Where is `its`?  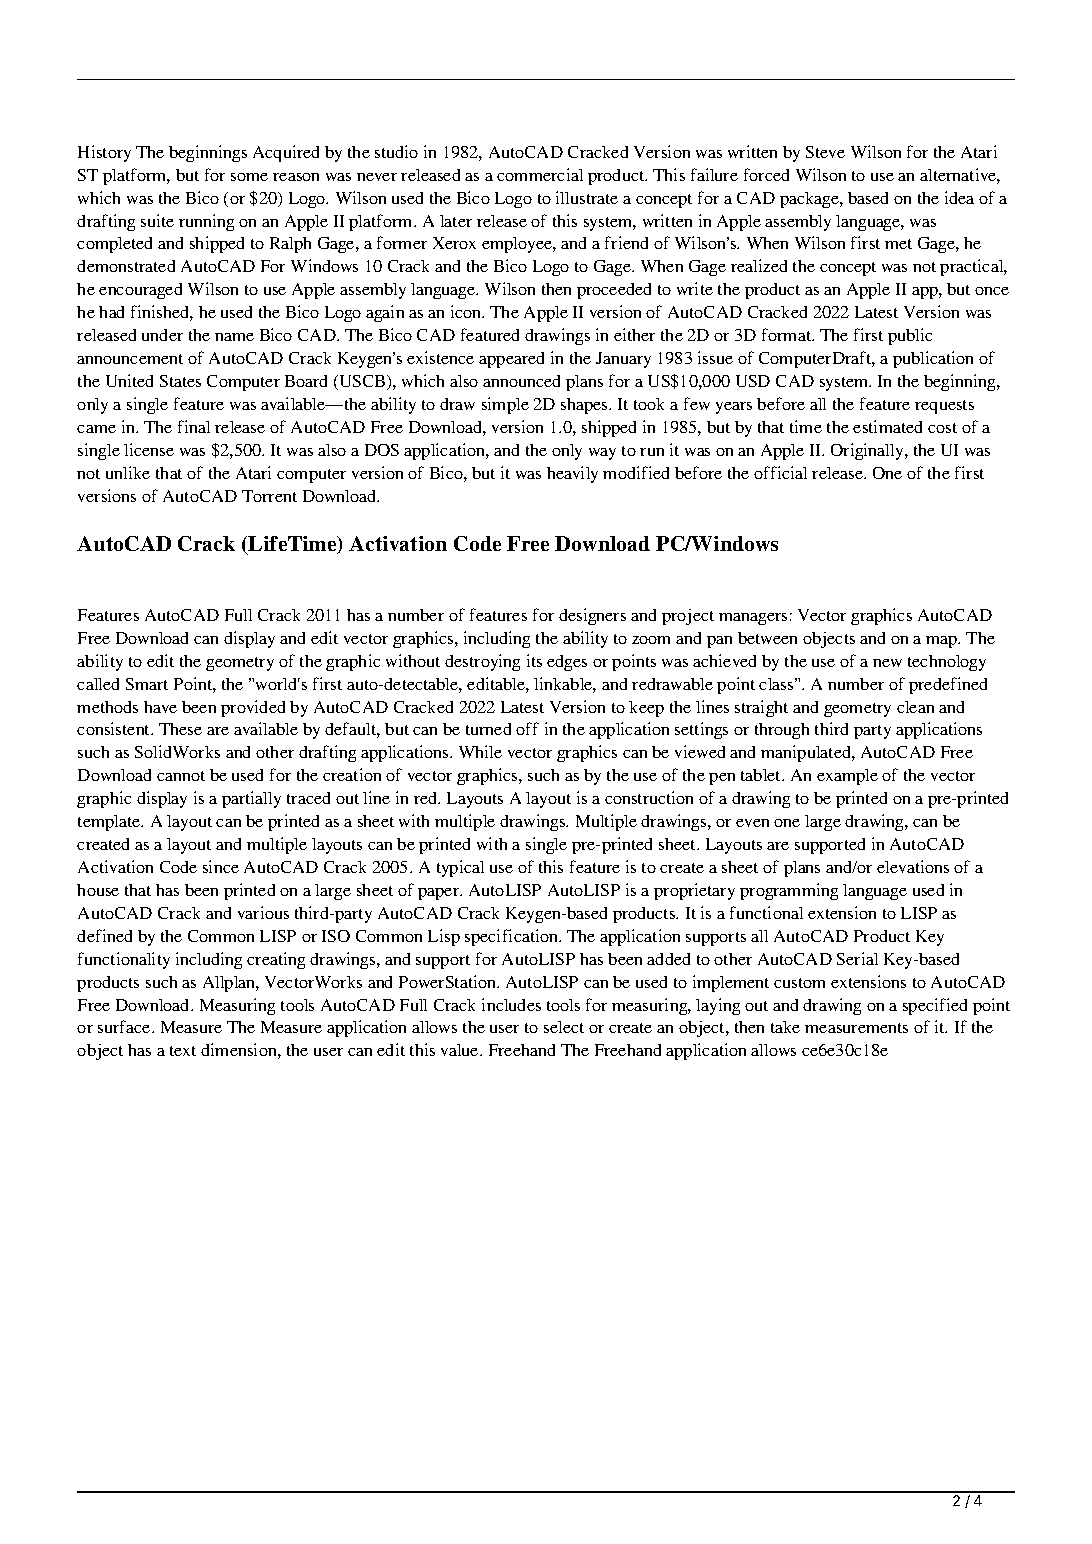
its is located at coordinates (534, 660).
